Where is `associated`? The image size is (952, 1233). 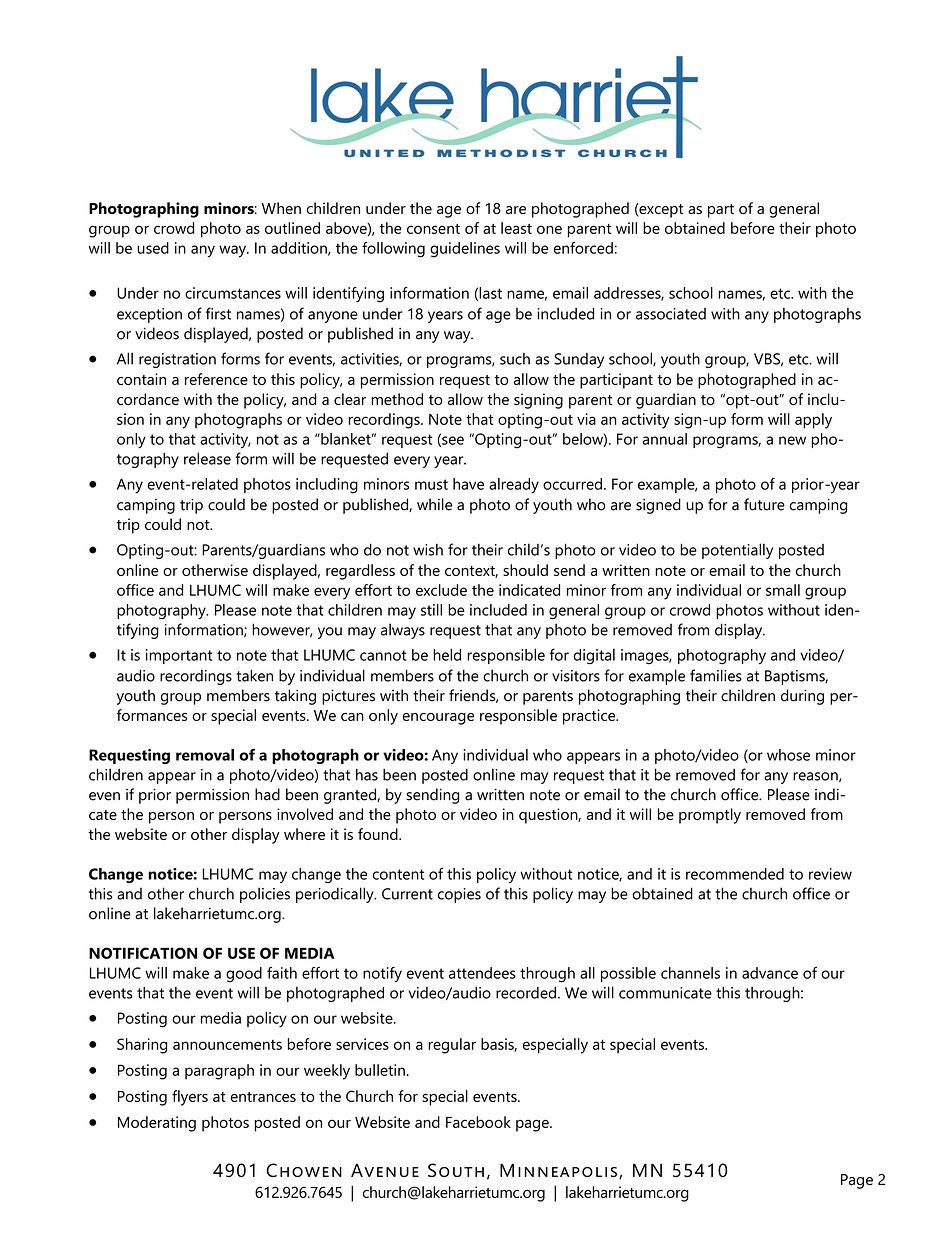
associated is located at coordinates (671, 314).
